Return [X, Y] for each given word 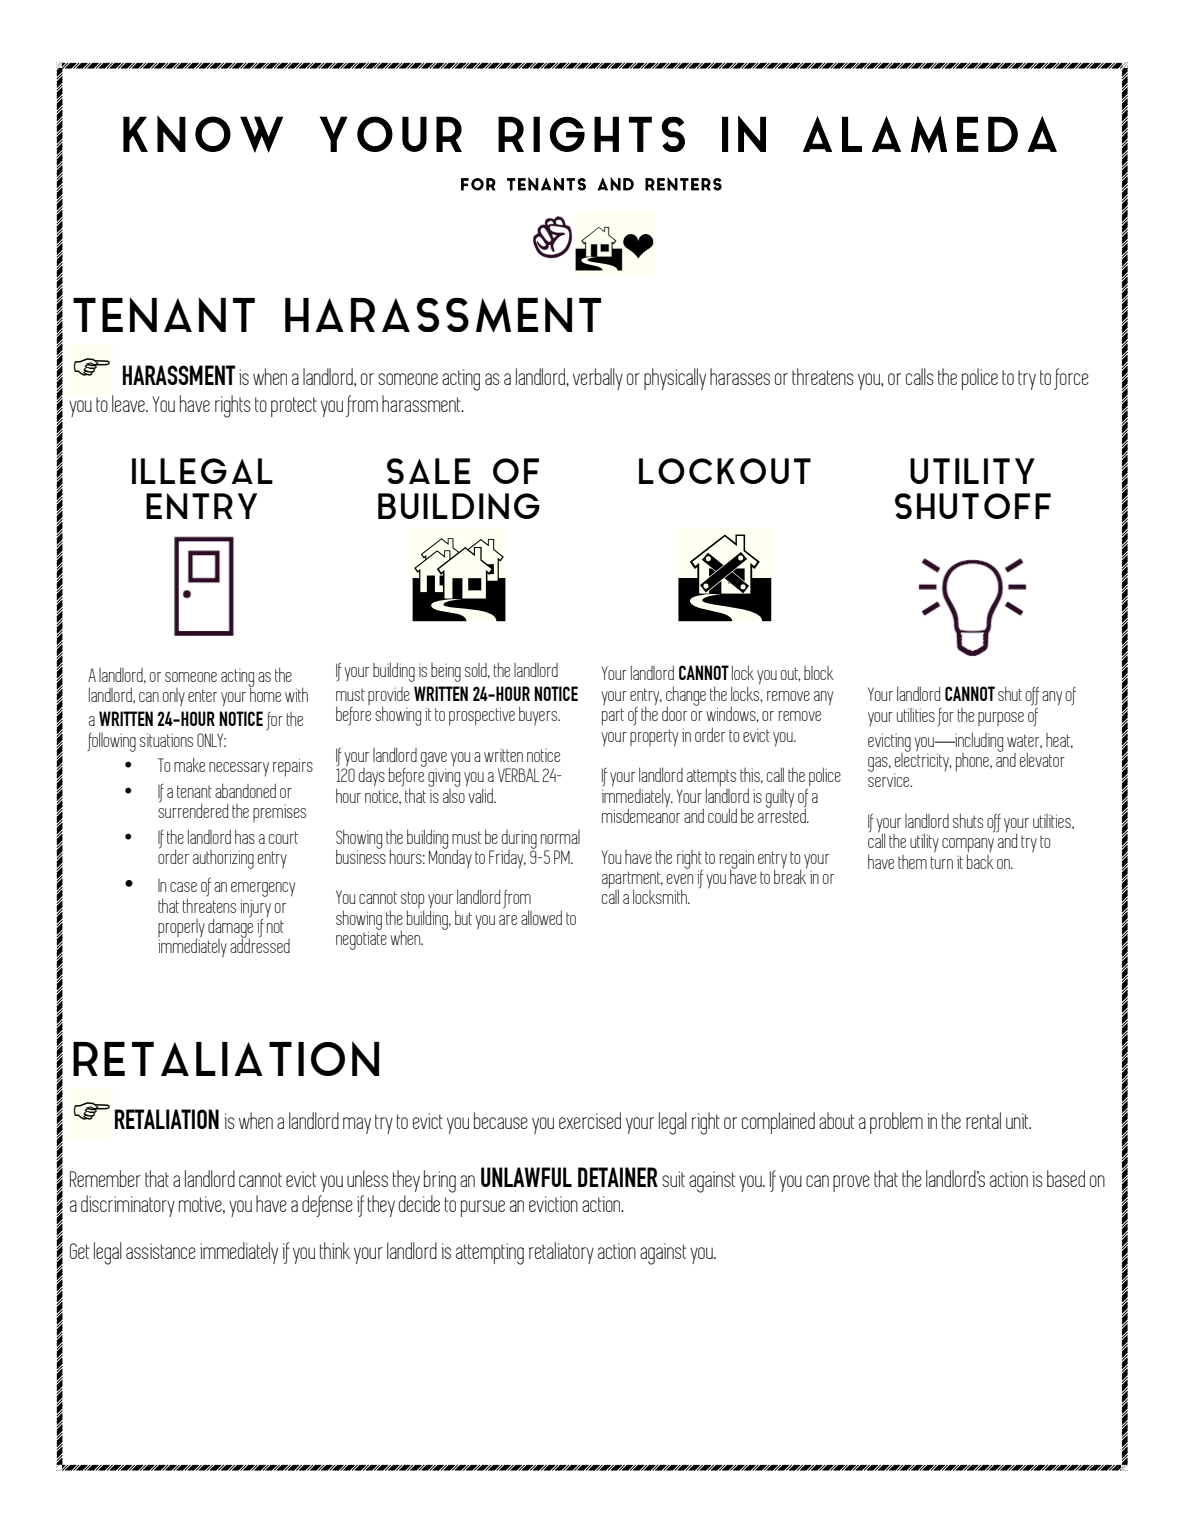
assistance [161, 1251]
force [1071, 379]
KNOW [203, 134]
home [265, 693]
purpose [1001, 719]
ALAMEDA [930, 134]
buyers [539, 716]
